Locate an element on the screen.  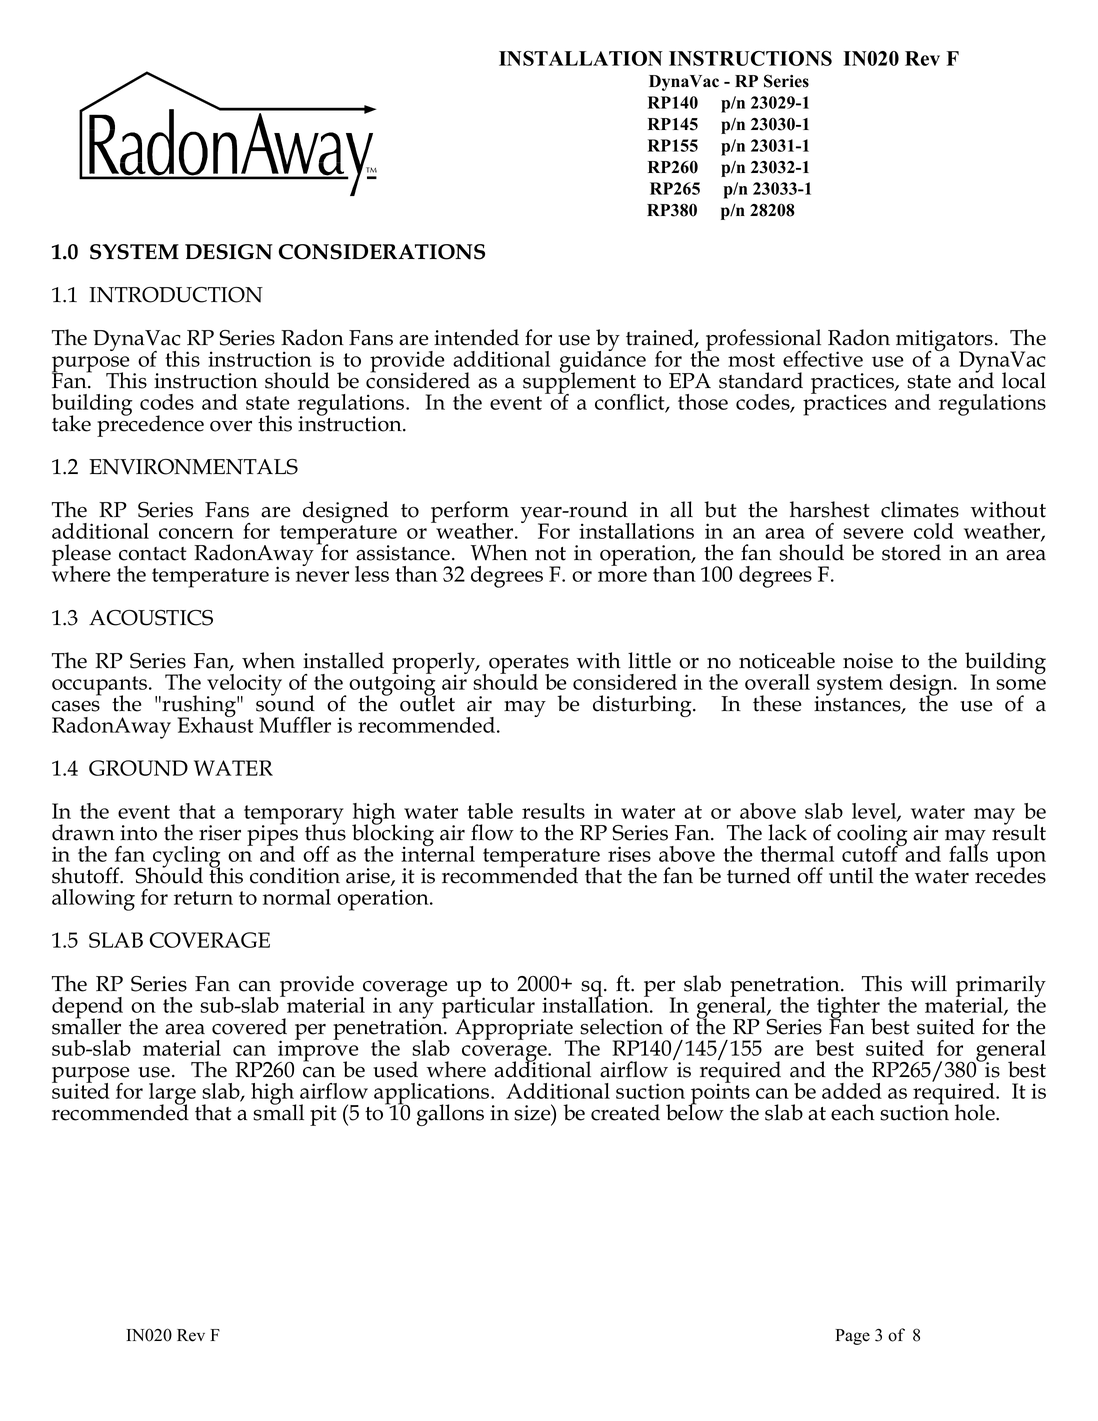
concern is located at coordinates (196, 533).
